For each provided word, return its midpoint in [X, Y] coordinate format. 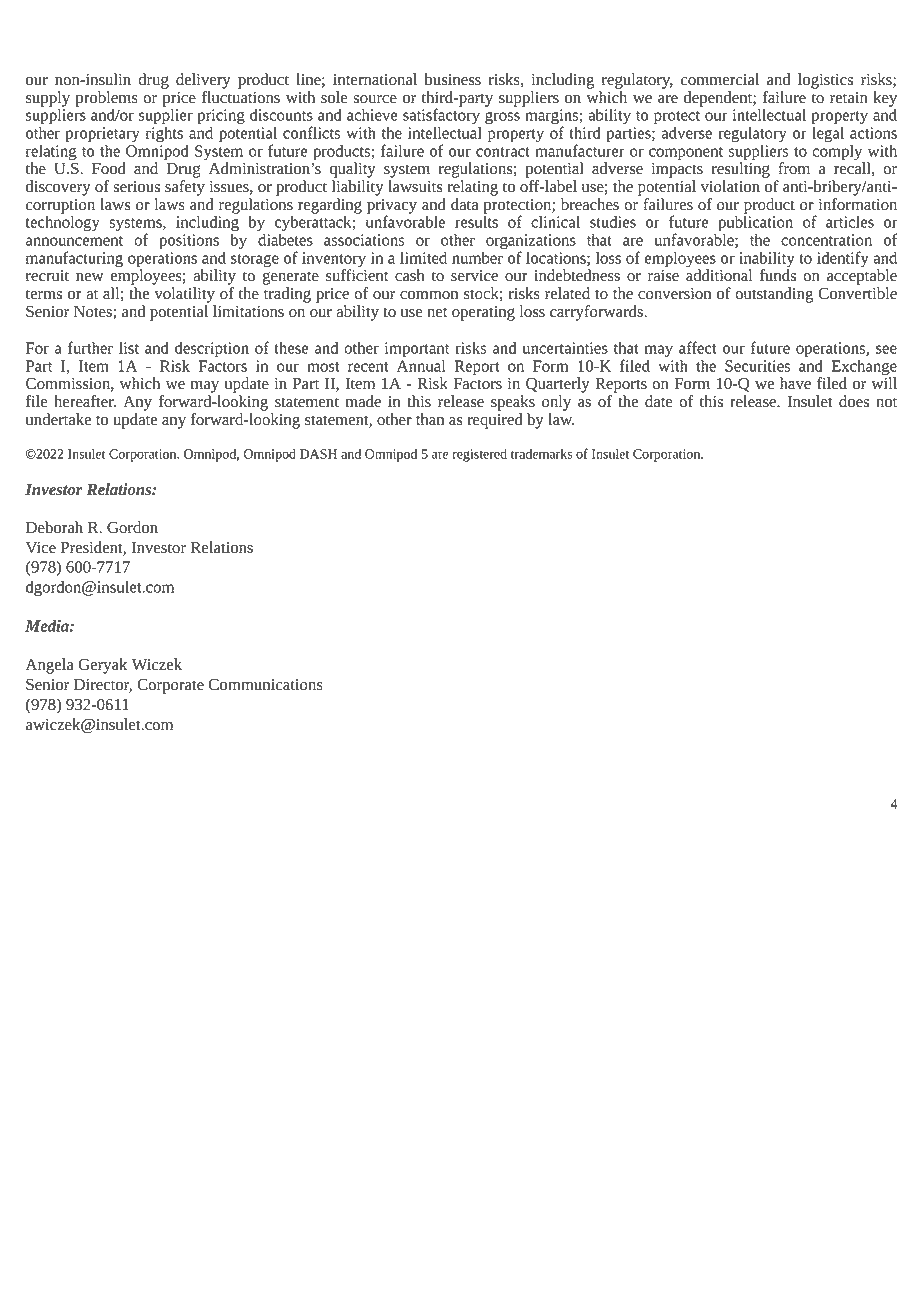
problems [107, 100]
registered [479, 455]
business [452, 79]
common [429, 295]
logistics [825, 81]
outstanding [774, 295]
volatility [184, 295]
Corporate [170, 686]
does [854, 401]
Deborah [54, 527]
